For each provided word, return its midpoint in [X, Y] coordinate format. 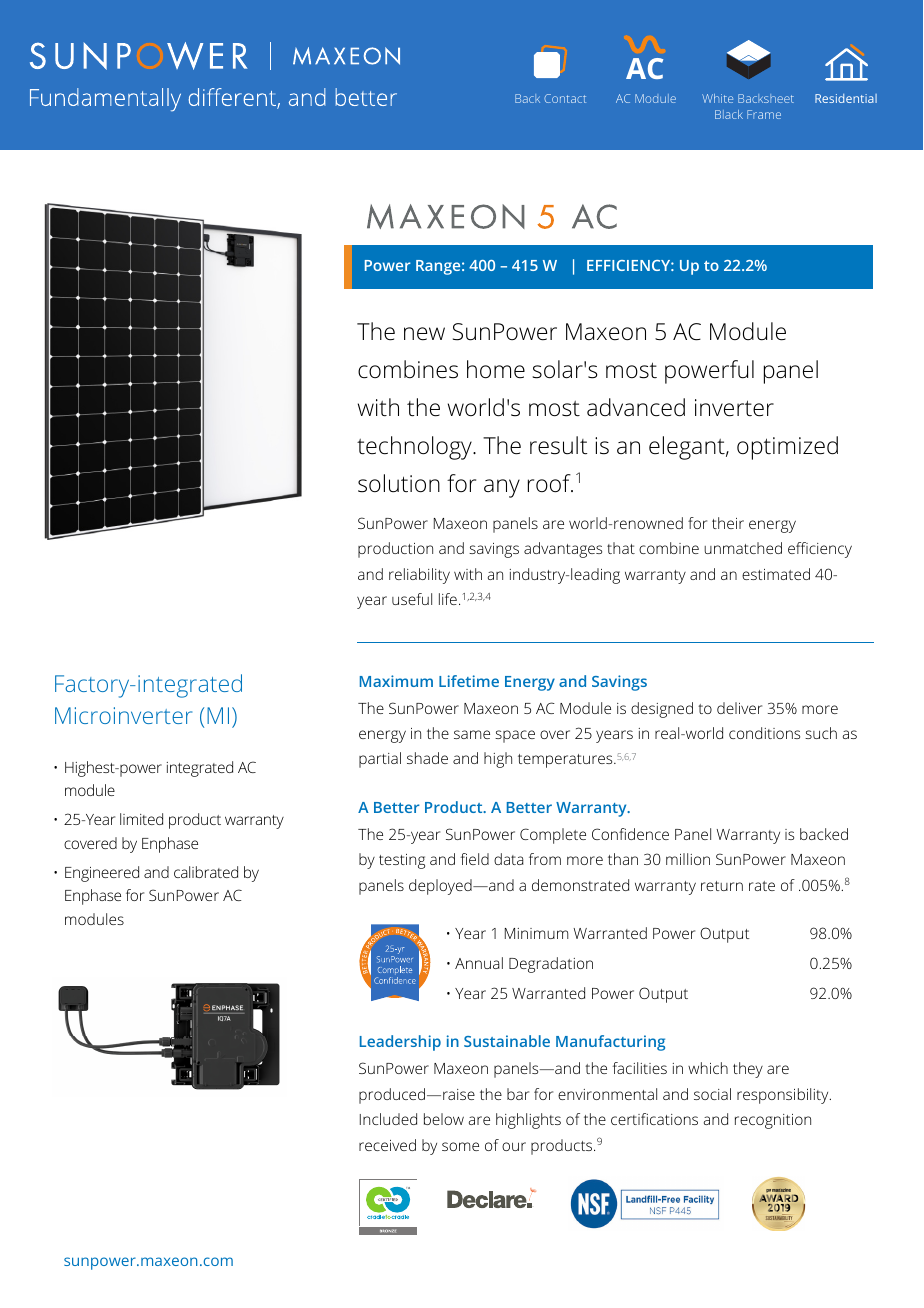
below [444, 1119]
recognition [773, 1121]
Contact [565, 98]
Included [388, 1119]
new [424, 334]
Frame [764, 114]
